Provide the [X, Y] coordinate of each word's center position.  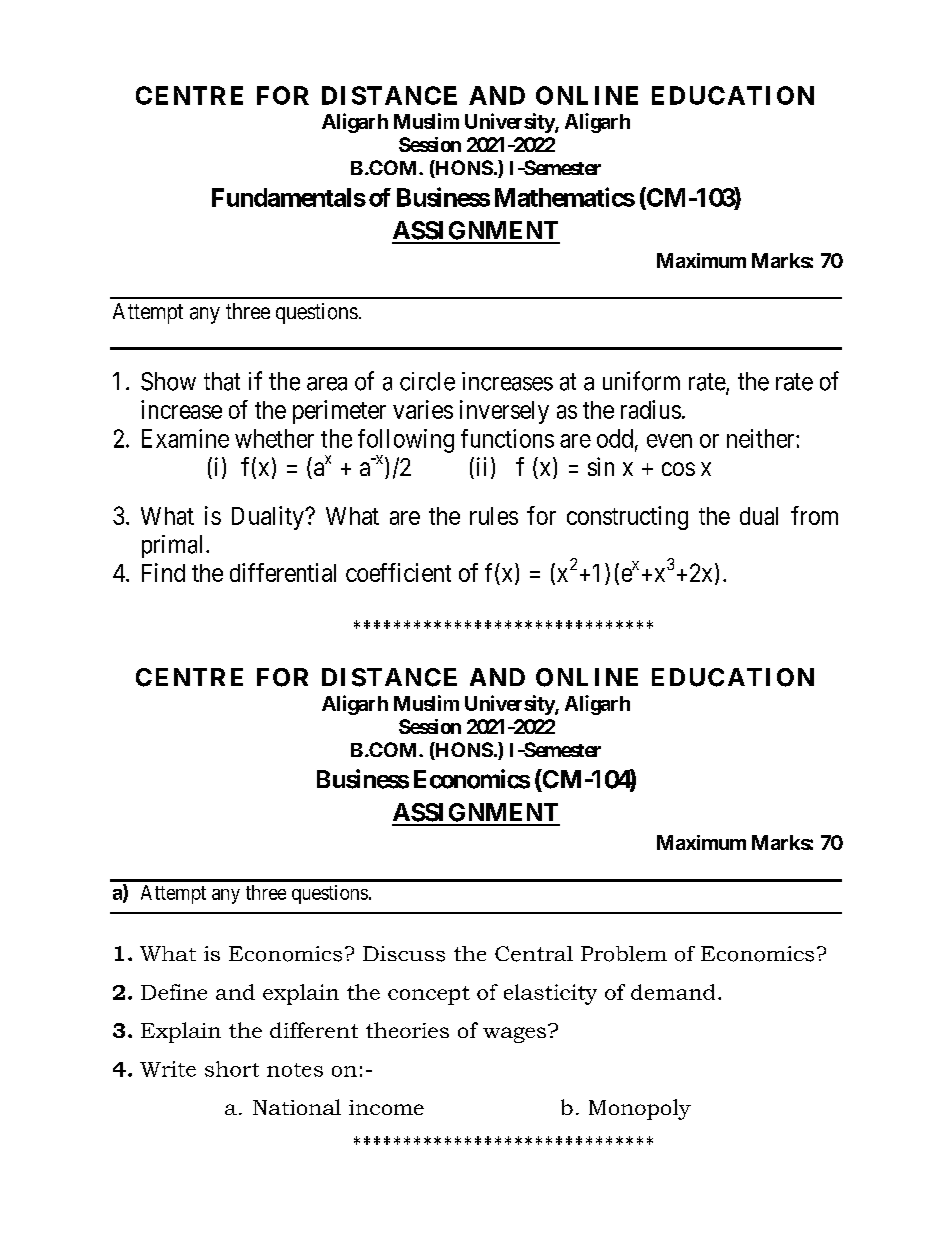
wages [516, 1034]
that [222, 381]
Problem [624, 954]
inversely [504, 412]
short [232, 1069]
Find [163, 572]
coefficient [398, 572]
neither [762, 438]
